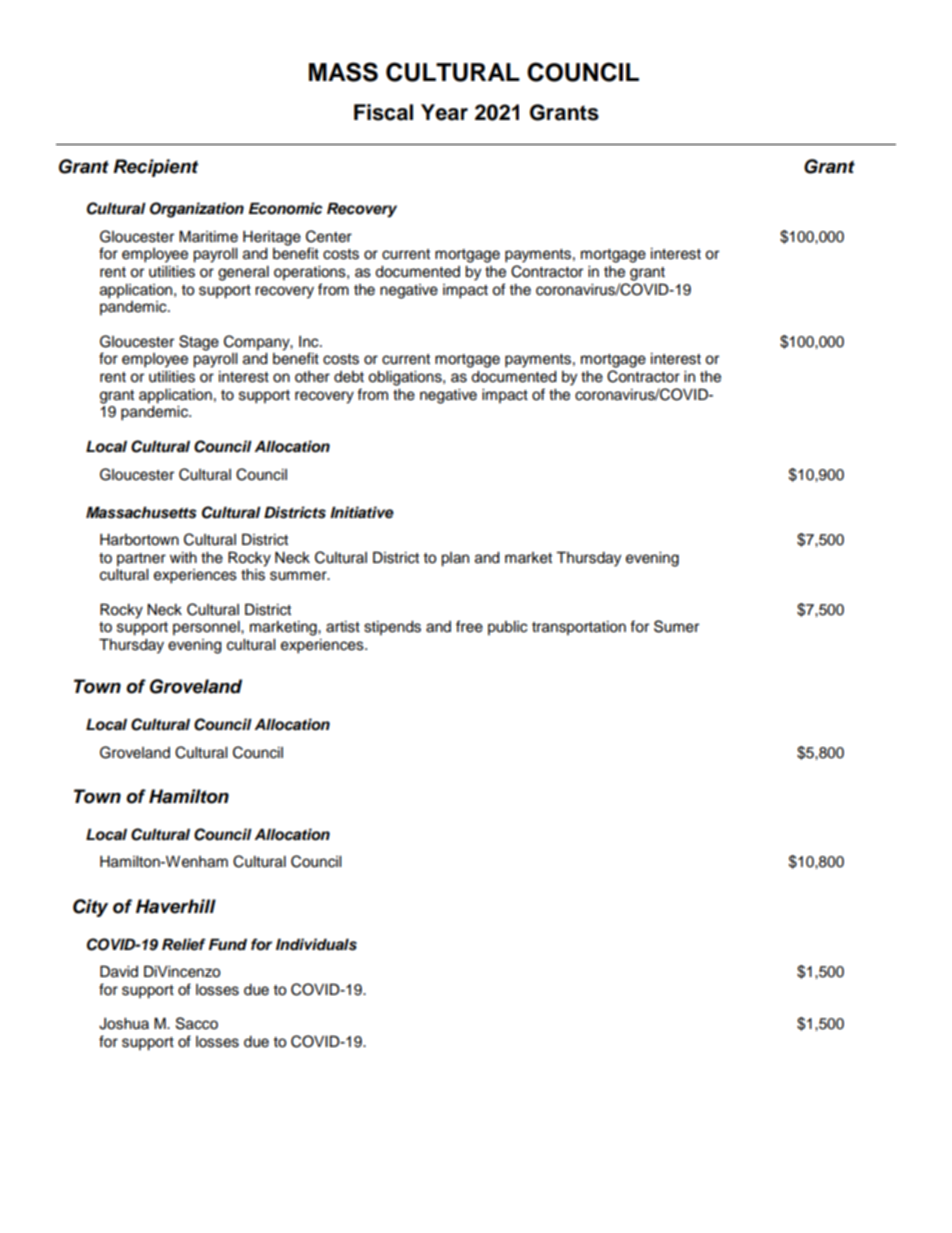 The width and height of the screenshot is (952, 1233). What do you see at coordinates (207, 628) in the screenshot?
I see `personnel` at bounding box center [207, 628].
